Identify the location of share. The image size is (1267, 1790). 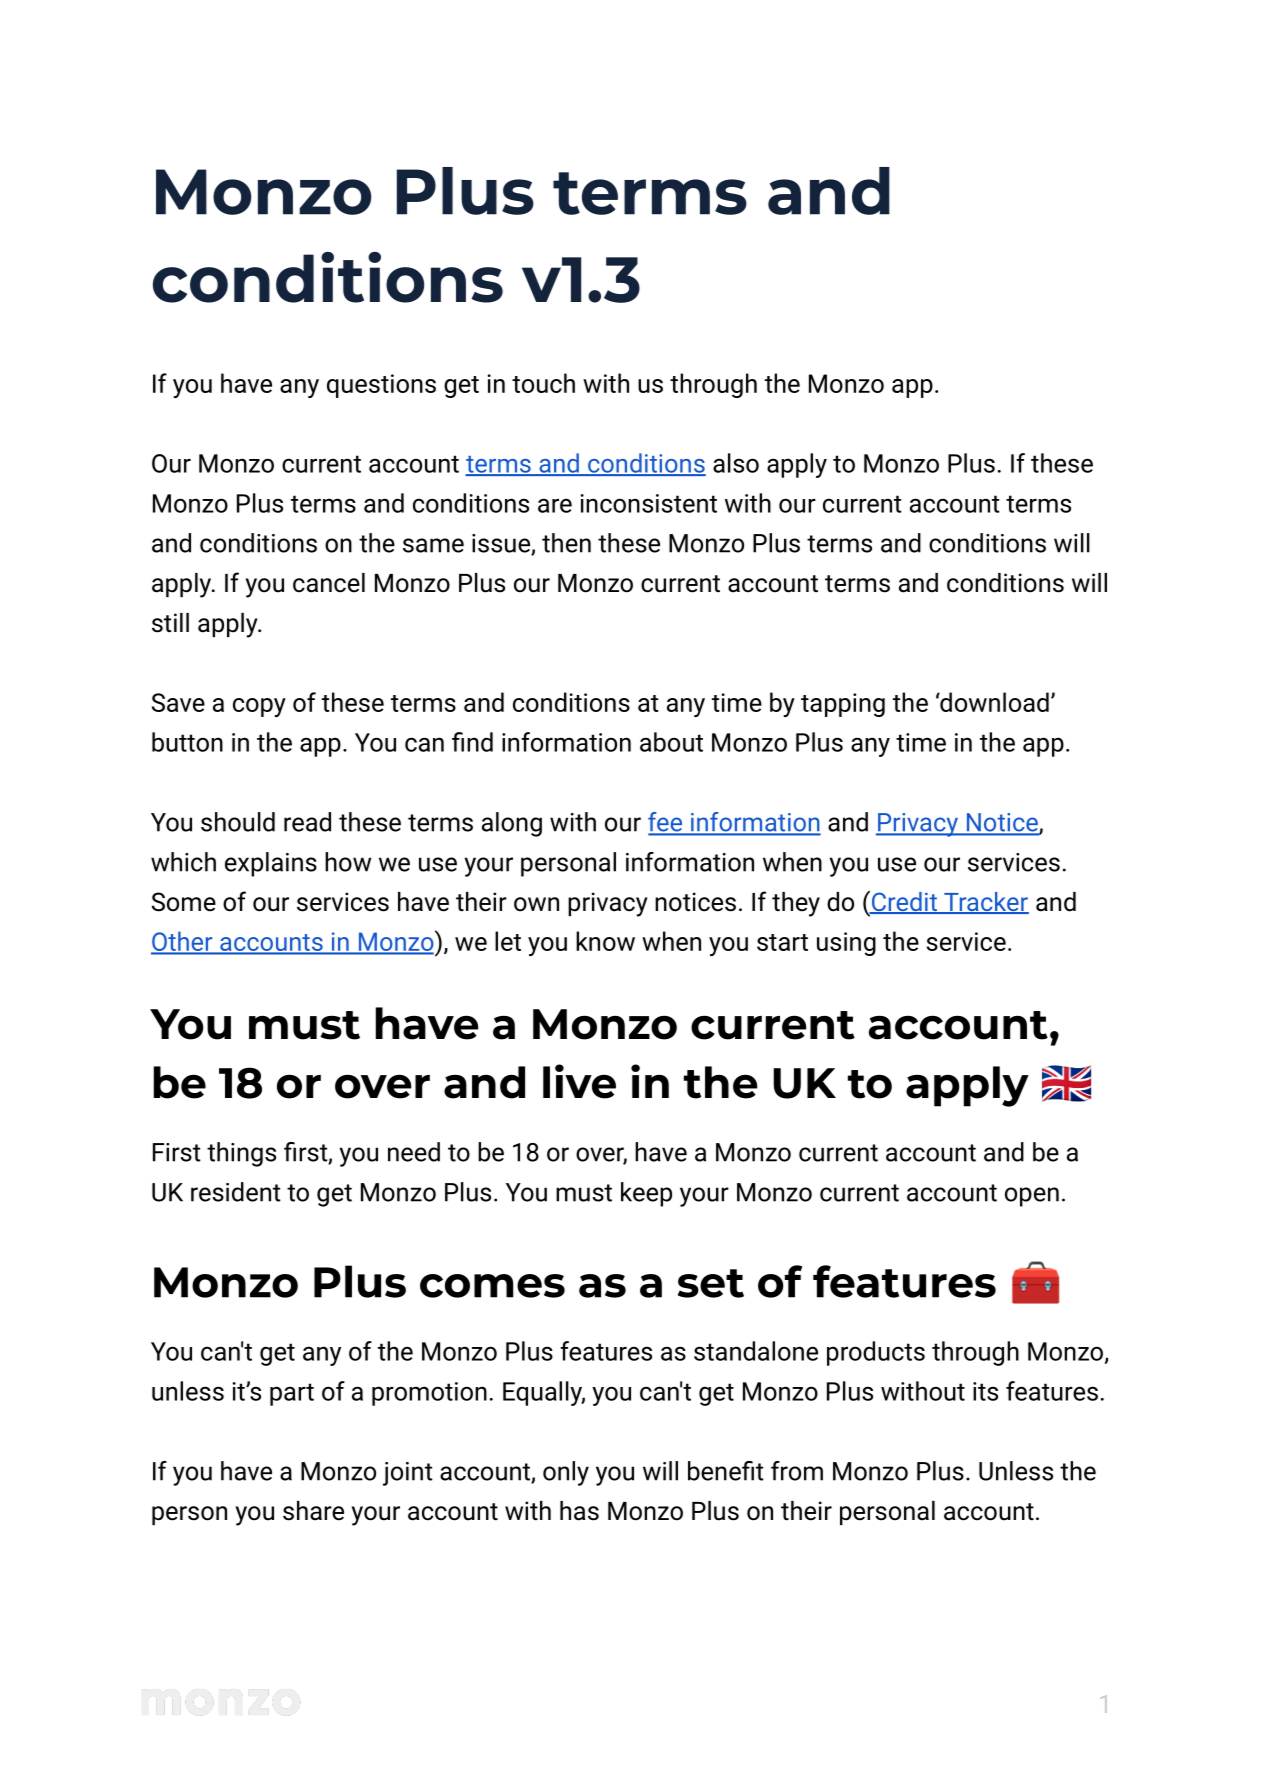
(313, 1511).
